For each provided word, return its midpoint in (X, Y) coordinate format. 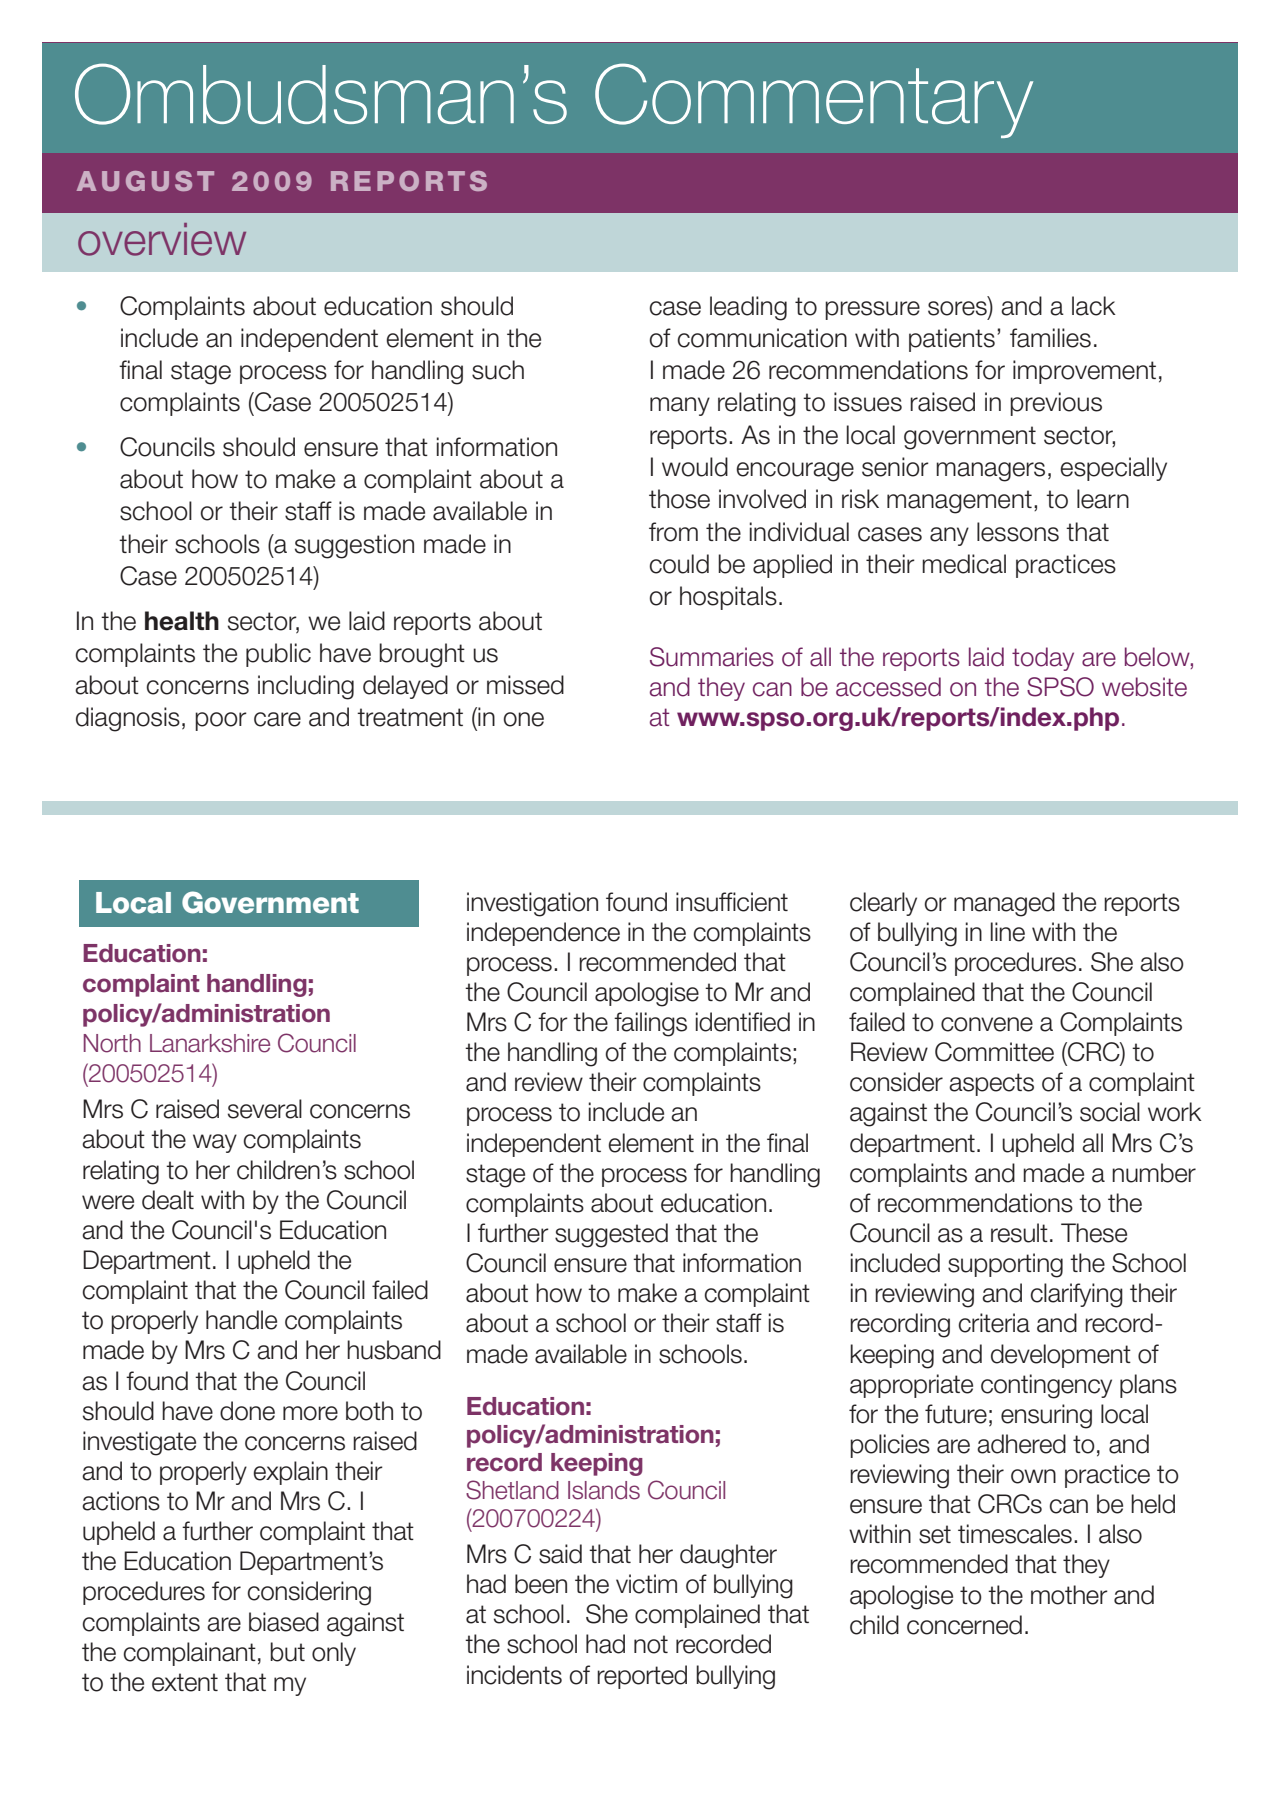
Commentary (814, 100)
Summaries (712, 657)
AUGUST (145, 181)
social (1110, 1112)
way (215, 1143)
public (278, 655)
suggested (611, 1235)
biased (284, 1622)
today (1043, 659)
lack (1094, 306)
